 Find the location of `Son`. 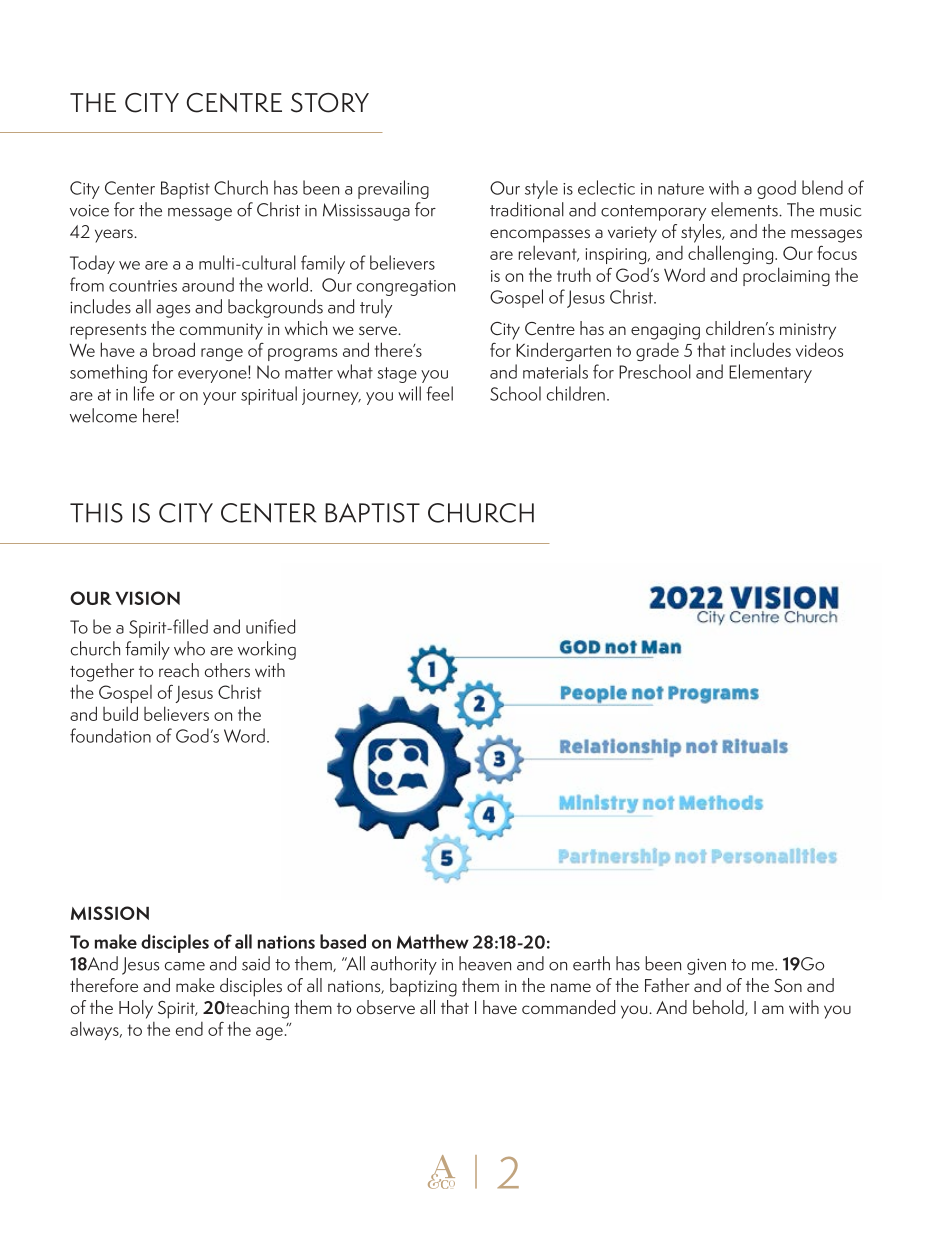

Son is located at coordinates (788, 985).
